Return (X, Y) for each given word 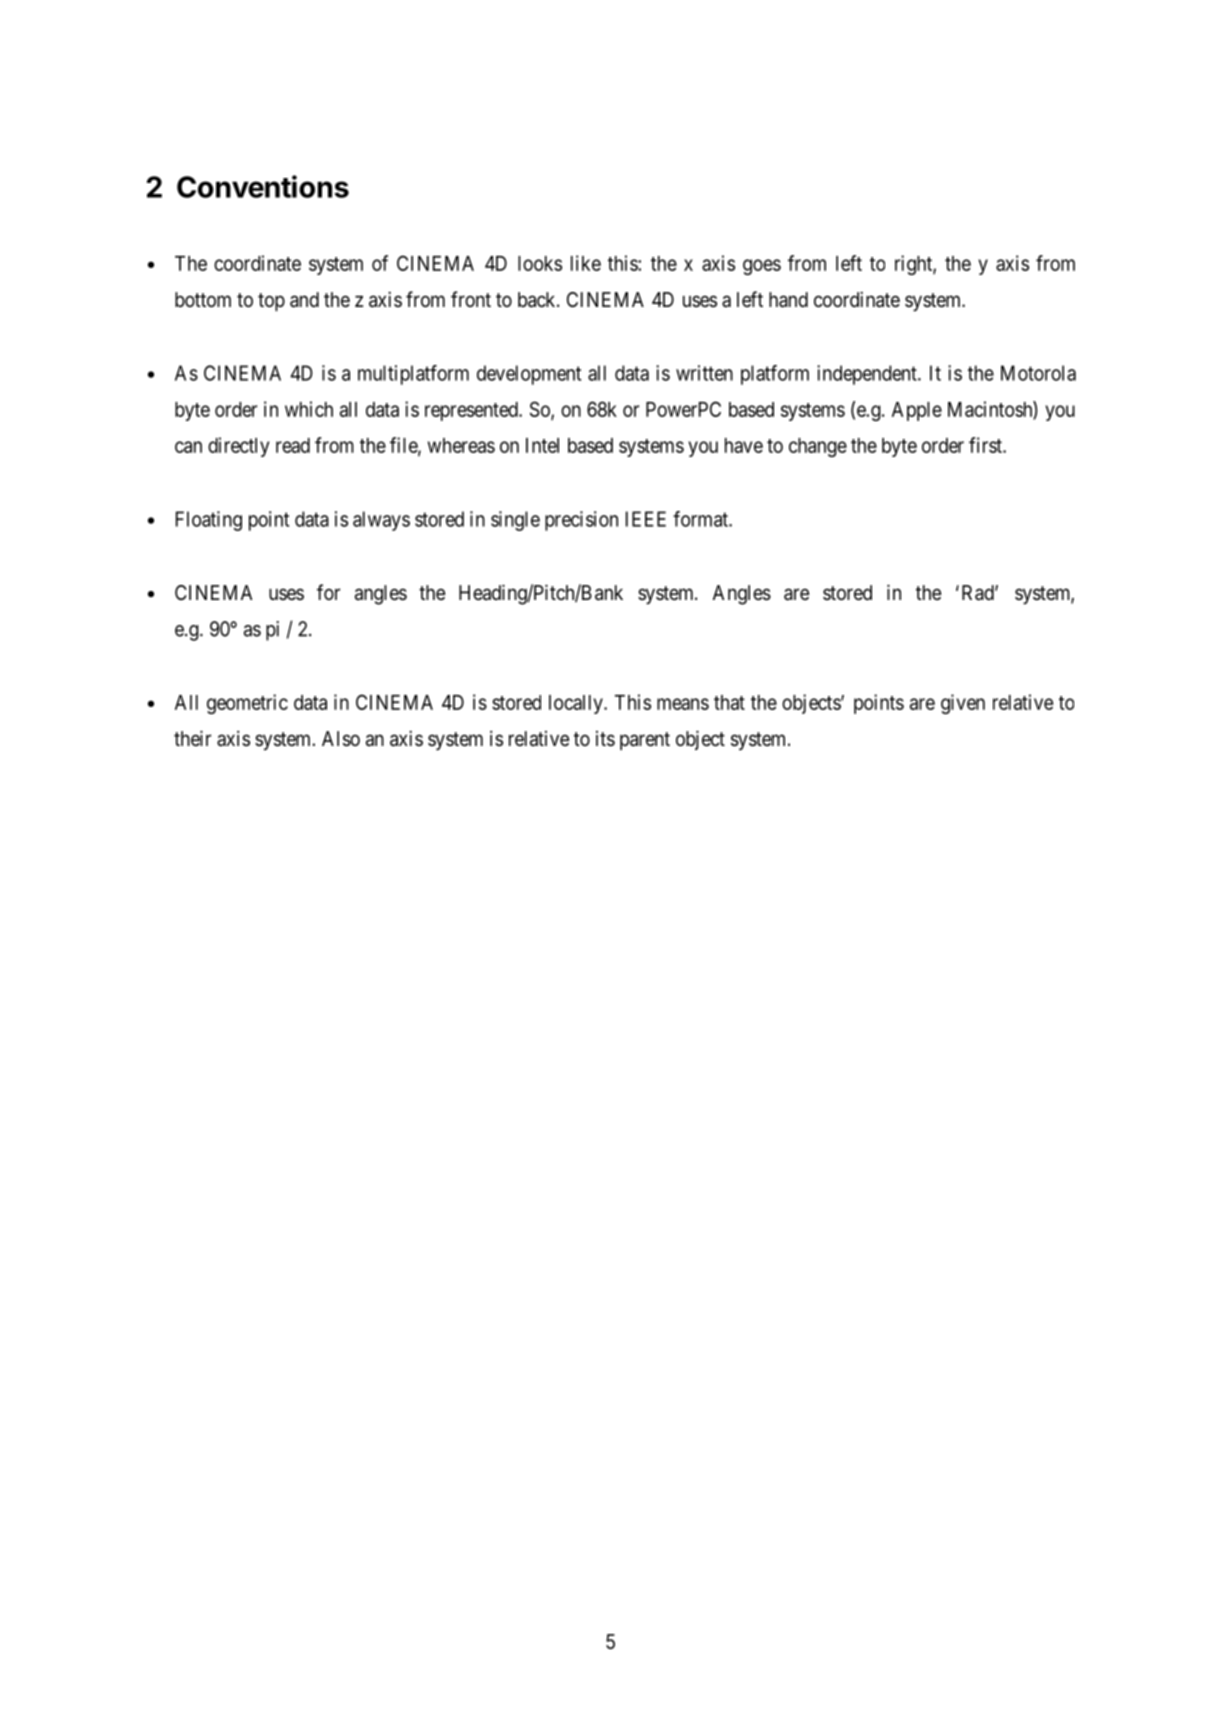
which (309, 409)
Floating (209, 521)
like (586, 263)
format (701, 519)
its (605, 738)
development (529, 375)
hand (788, 300)
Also (341, 739)
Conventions (263, 186)
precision (581, 521)
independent (868, 375)
